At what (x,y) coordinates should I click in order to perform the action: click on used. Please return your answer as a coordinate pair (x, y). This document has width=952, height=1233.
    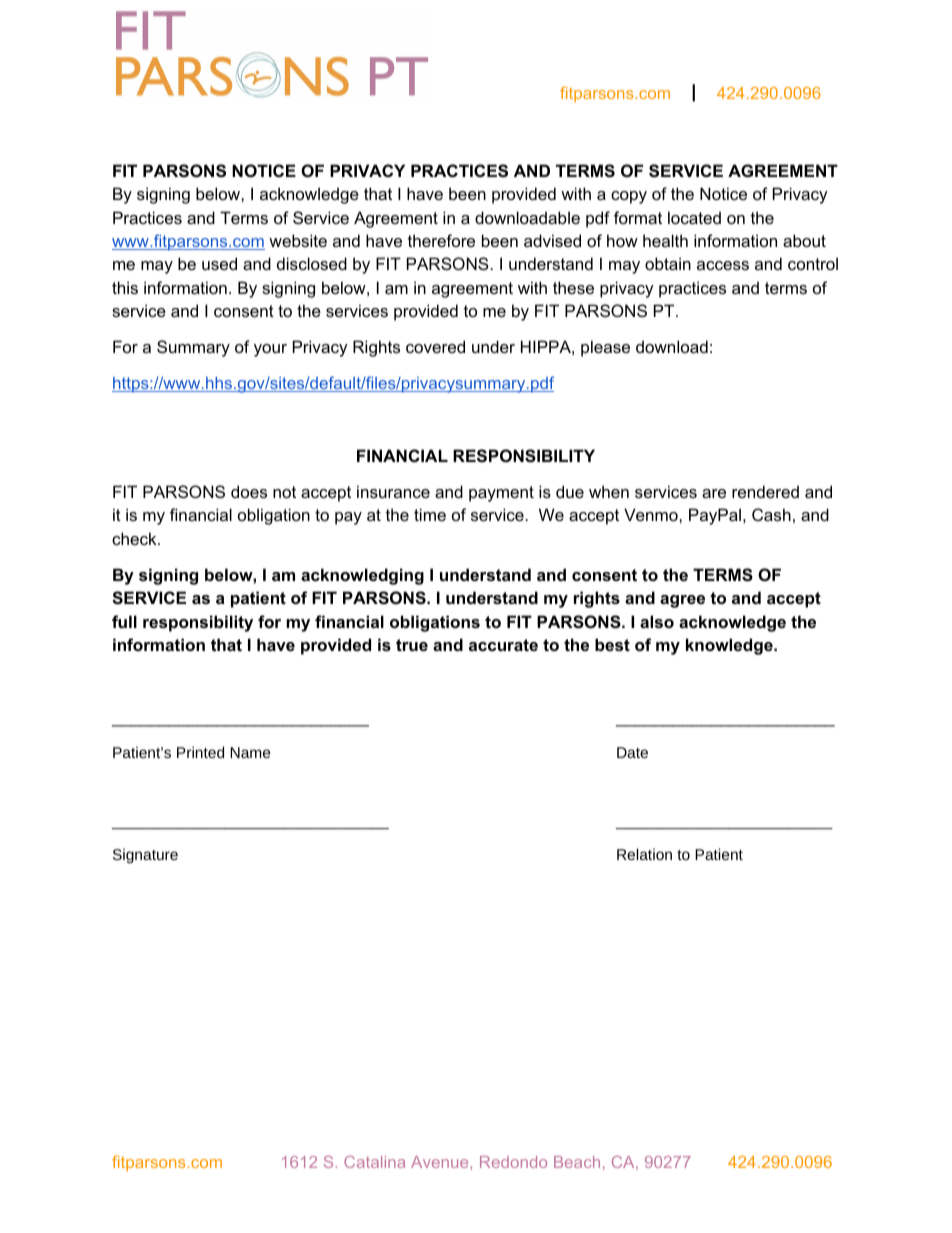
    Looking at the image, I should click on (219, 263).
